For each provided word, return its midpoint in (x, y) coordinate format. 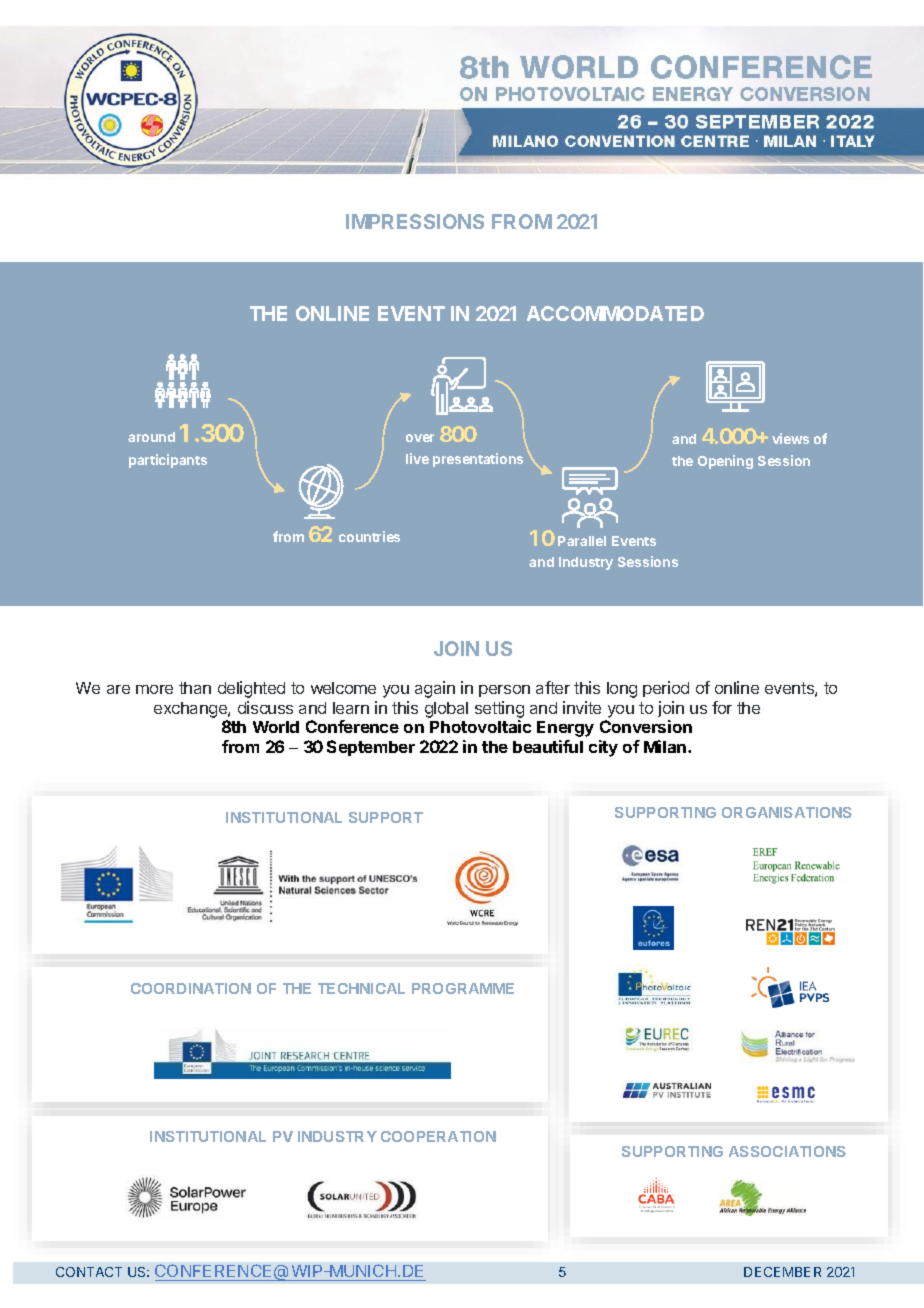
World (276, 727)
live (417, 458)
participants (168, 461)
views (790, 438)
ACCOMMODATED (615, 313)
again (435, 689)
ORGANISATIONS (787, 812)
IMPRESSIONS (415, 221)
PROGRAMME (463, 988)
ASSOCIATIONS (787, 1151)
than (195, 688)
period (666, 689)
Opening (725, 462)
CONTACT (89, 1272)
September (371, 748)
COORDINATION (191, 988)
